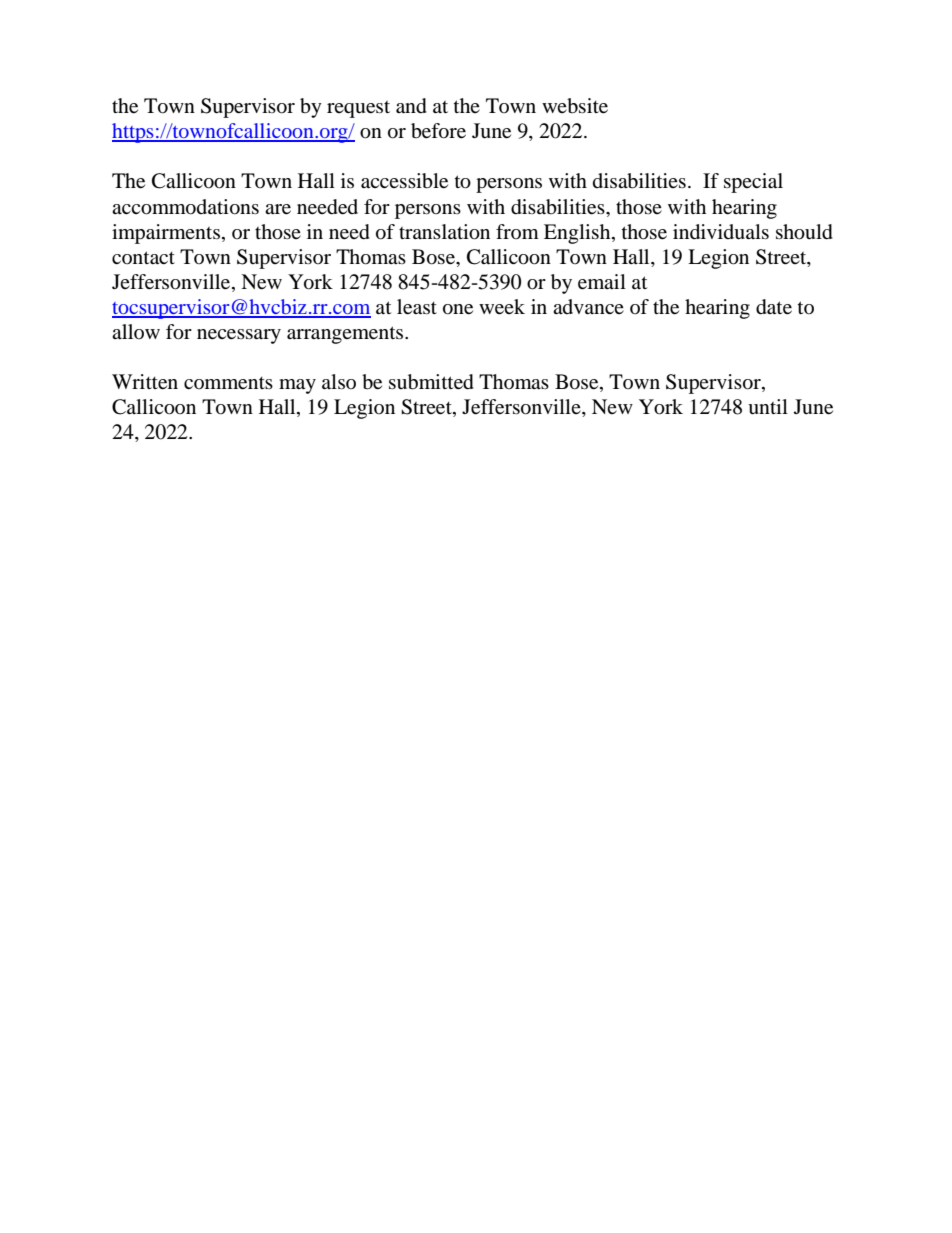 The height and width of the screenshot is (1233, 952). I want to click on date, so click(774, 307).
